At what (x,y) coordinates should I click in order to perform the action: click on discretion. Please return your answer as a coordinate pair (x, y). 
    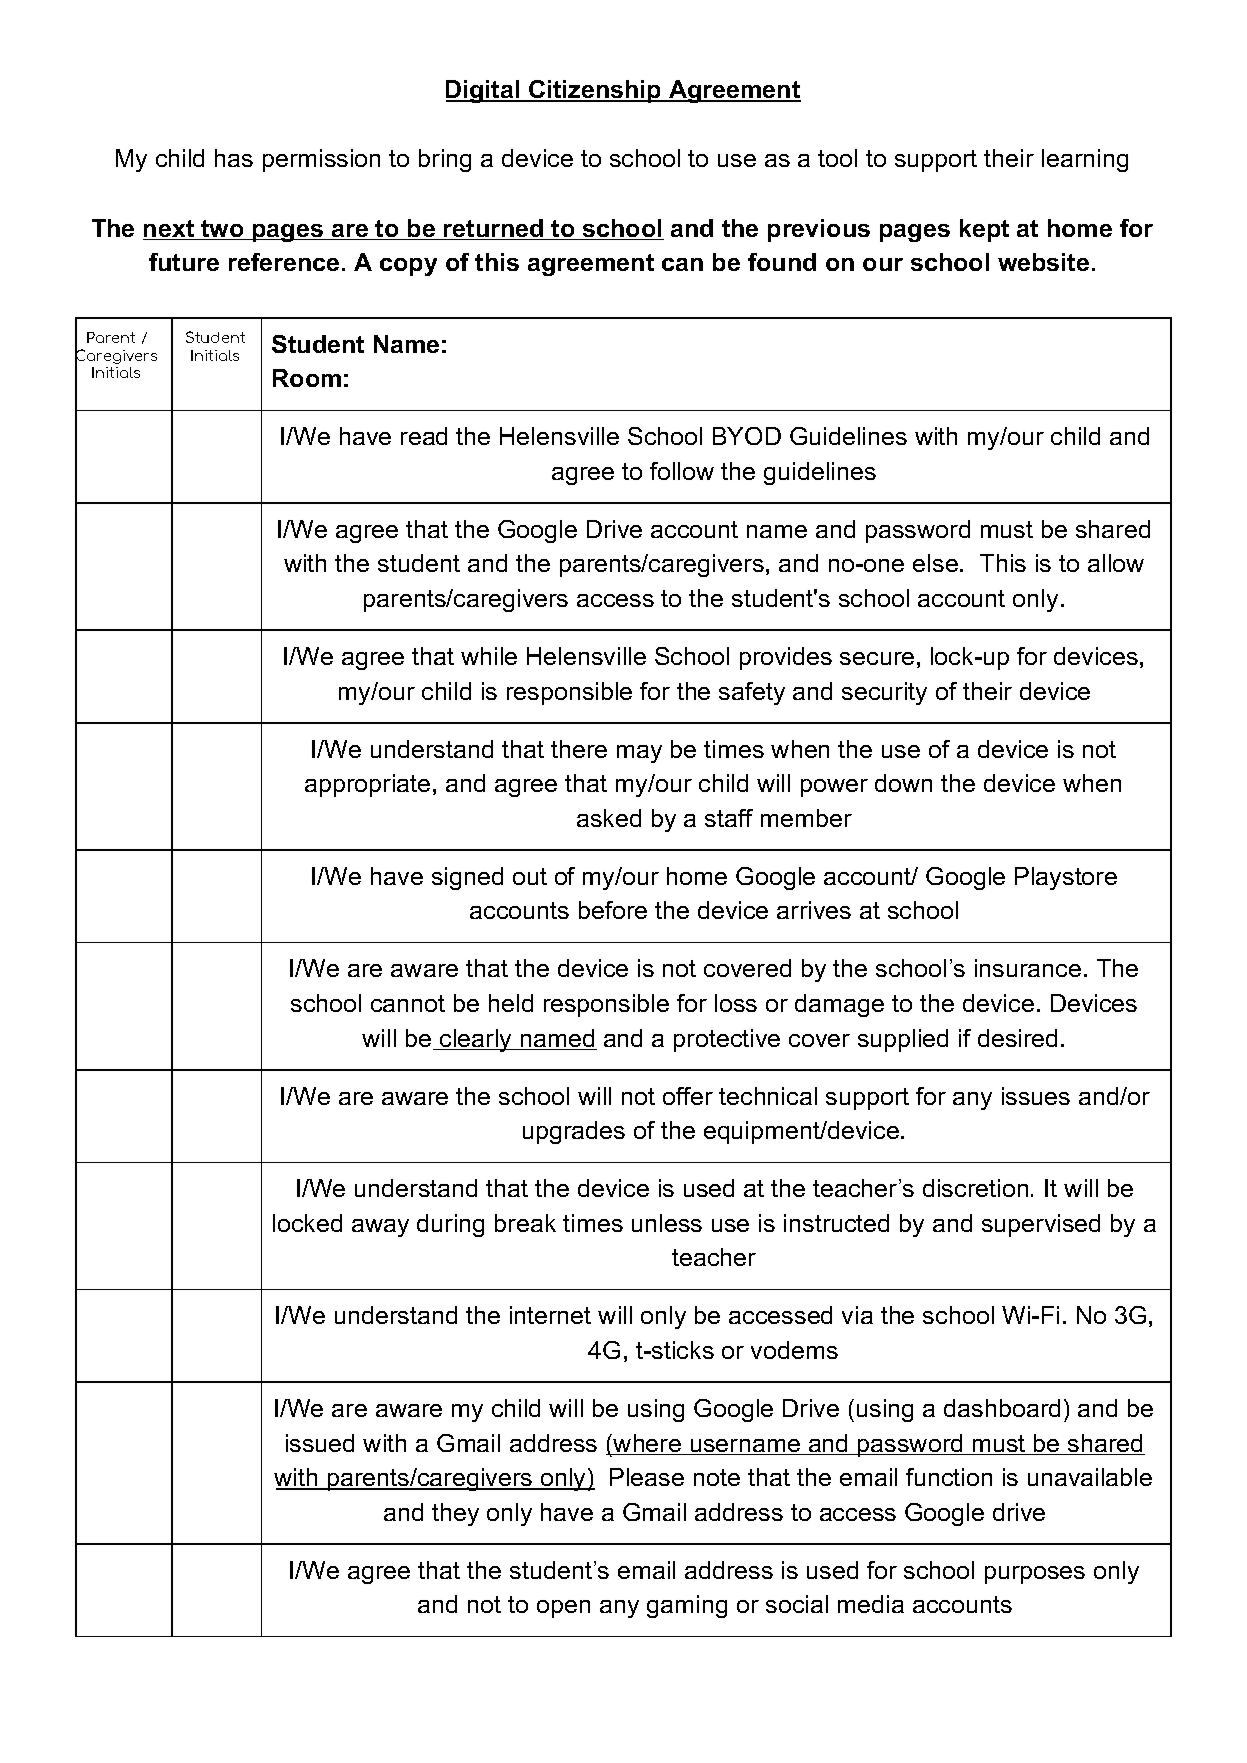
    Looking at the image, I should click on (975, 1188).
